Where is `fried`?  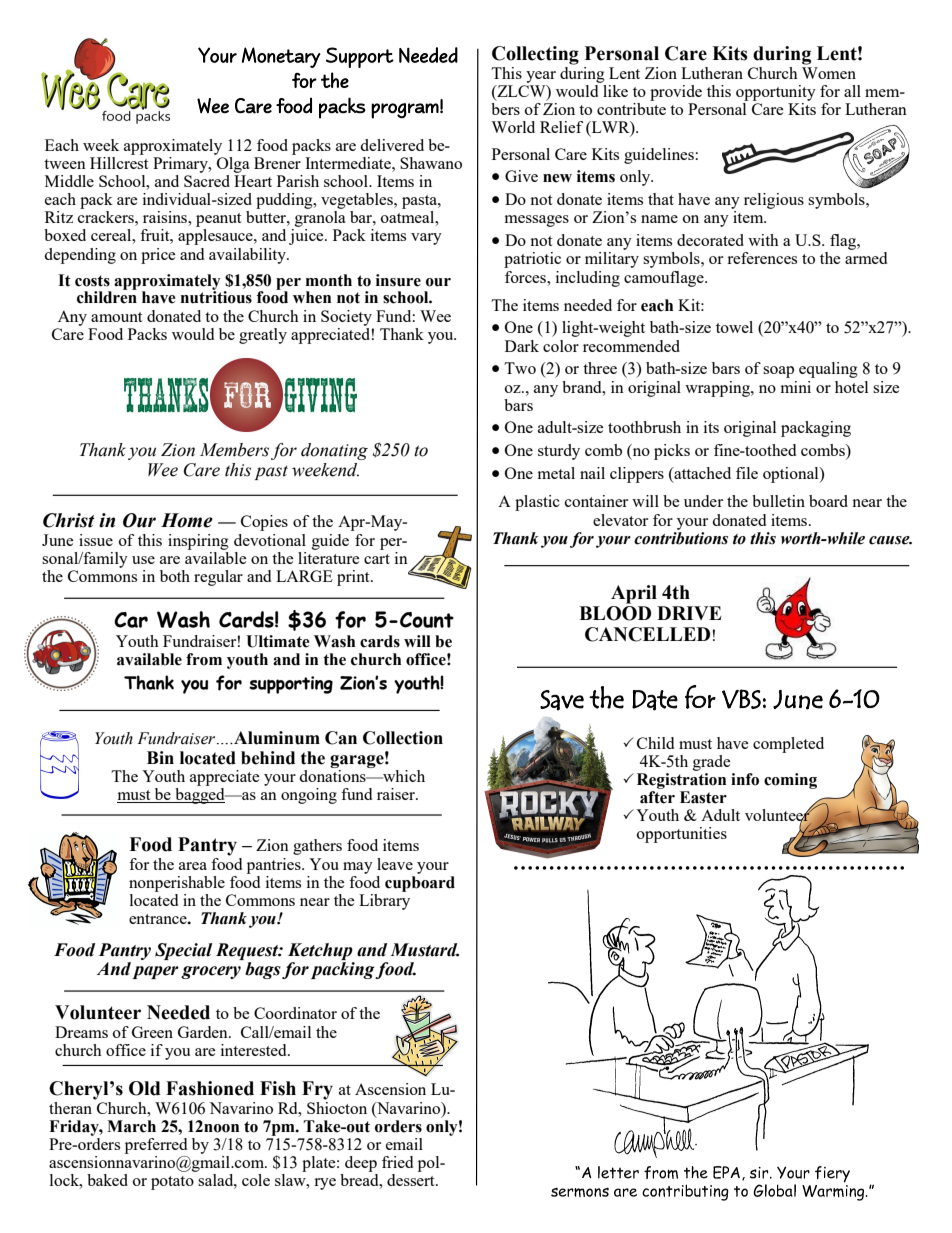
fried is located at coordinates (397, 1162).
